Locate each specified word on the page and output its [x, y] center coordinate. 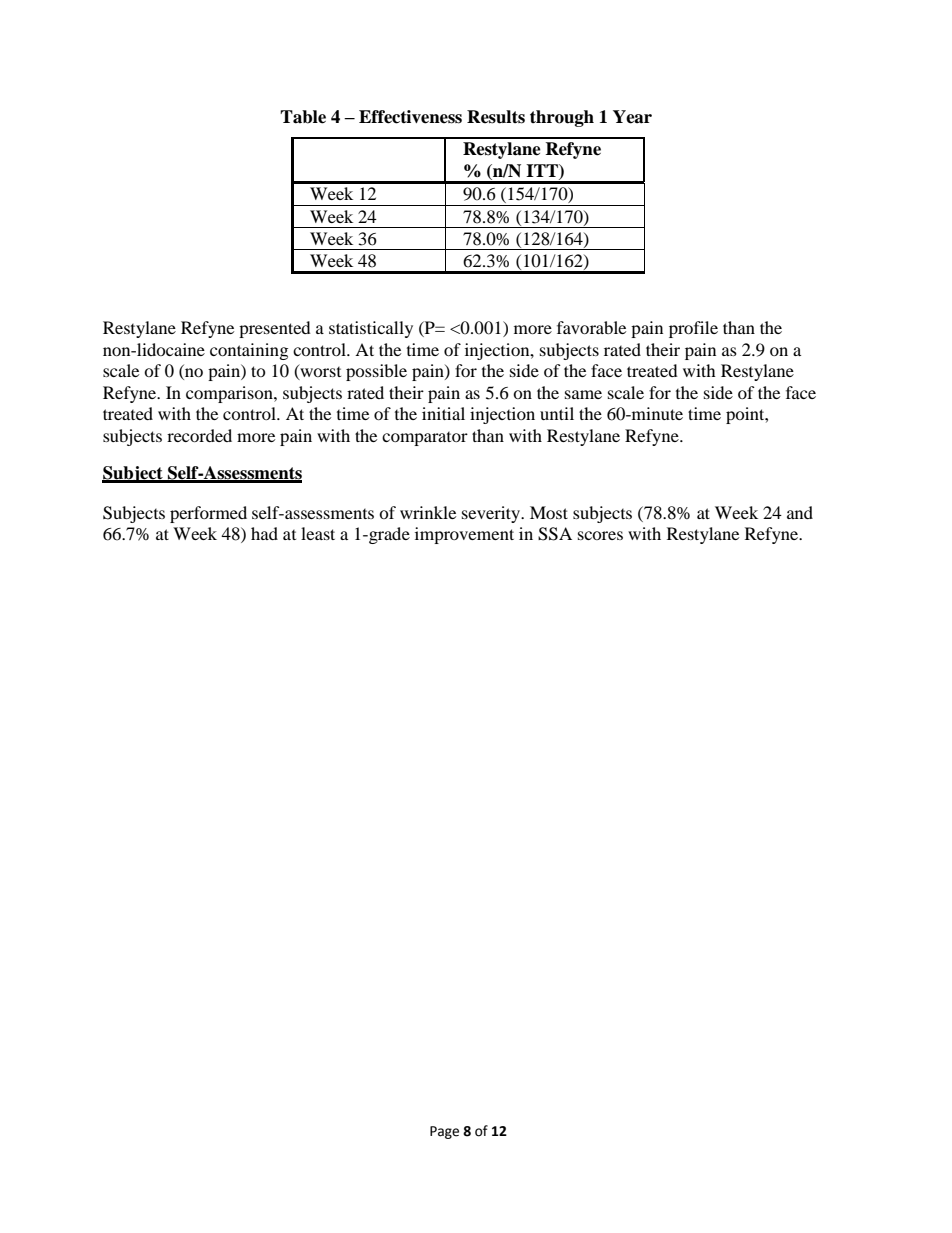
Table [303, 117]
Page [444, 1132]
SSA [555, 534]
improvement [464, 535]
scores [600, 535]
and [800, 512]
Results [496, 117]
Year [632, 117]
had [264, 533]
